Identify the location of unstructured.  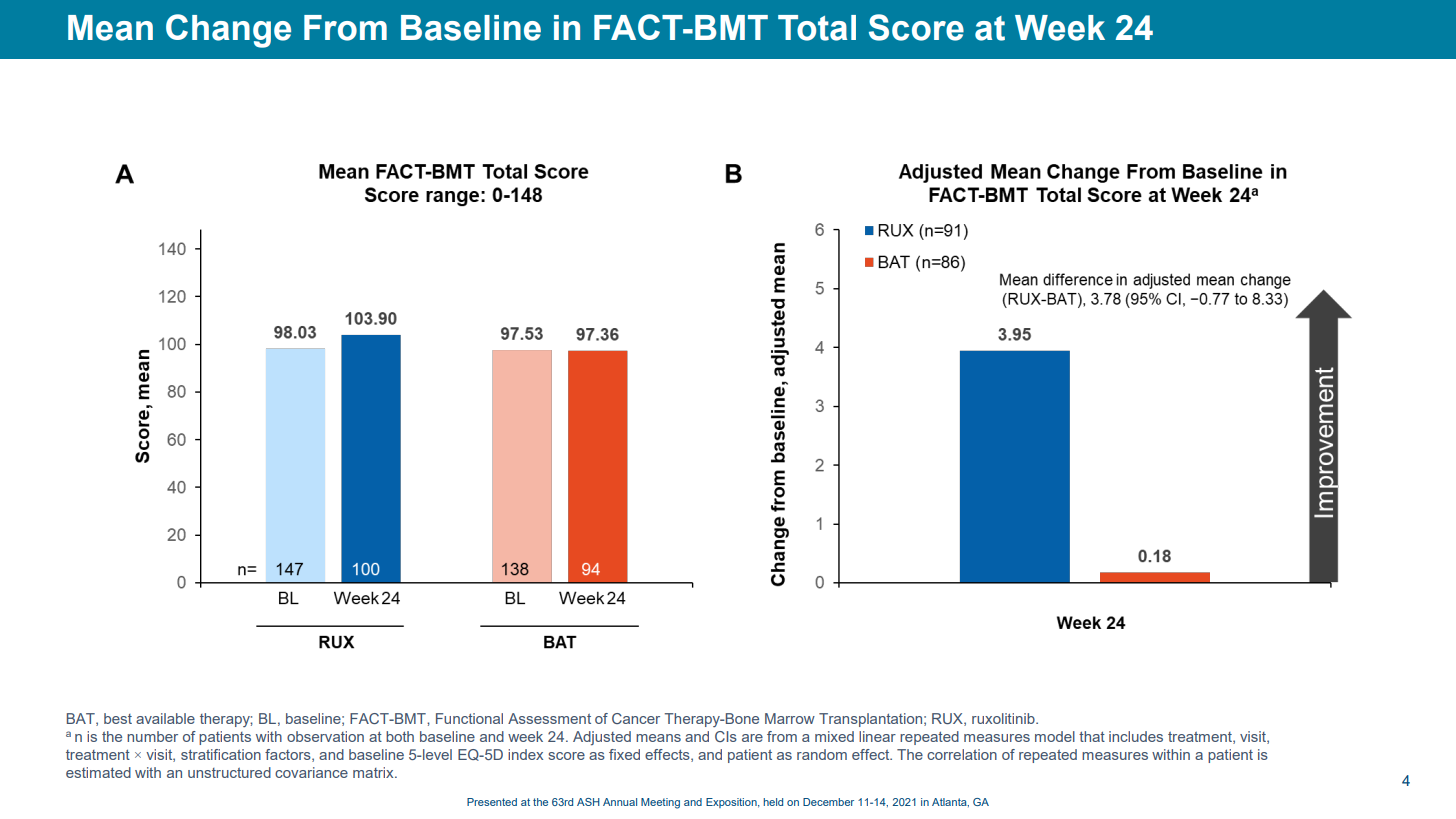
(229, 772).
